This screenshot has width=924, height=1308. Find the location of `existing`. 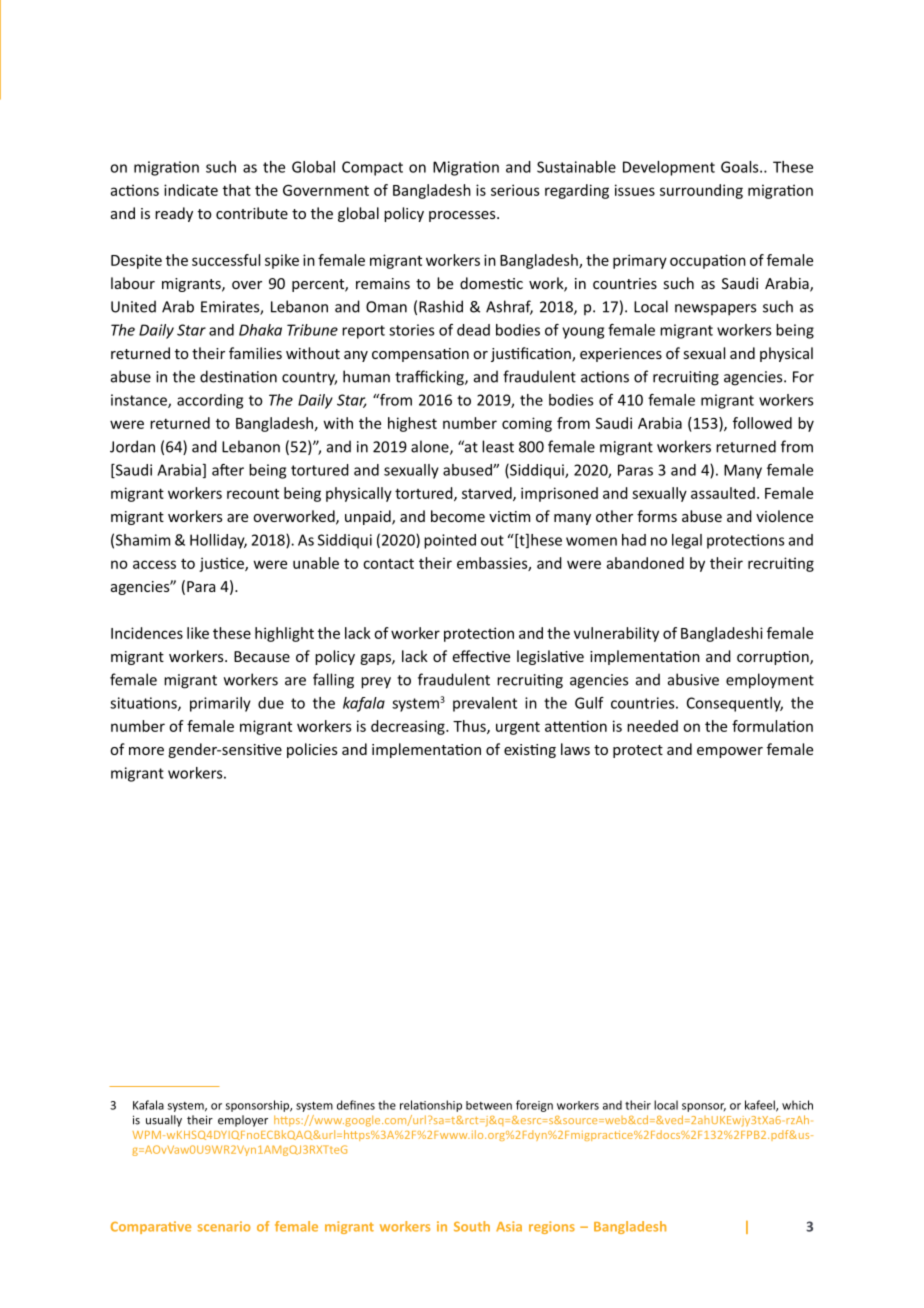

existing is located at coordinates (530, 751).
